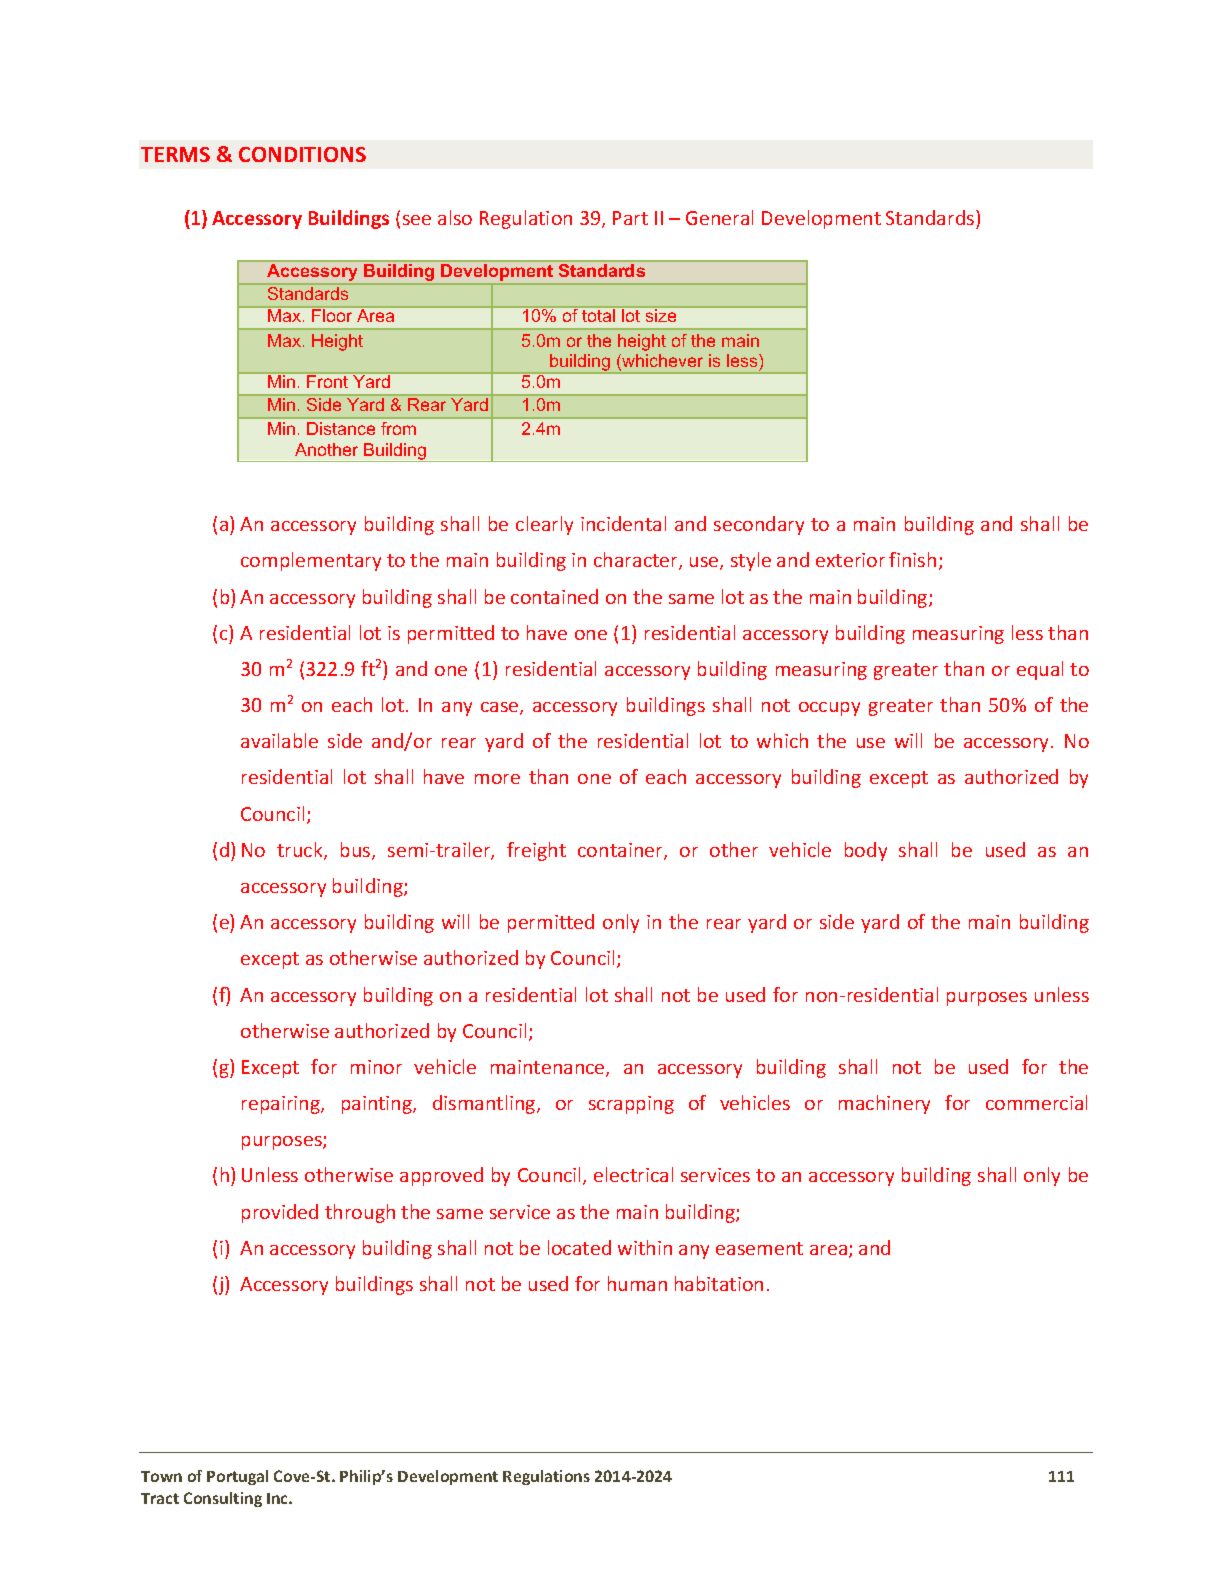  What do you see at coordinates (630, 218) in the screenshot?
I see `Part` at bounding box center [630, 218].
